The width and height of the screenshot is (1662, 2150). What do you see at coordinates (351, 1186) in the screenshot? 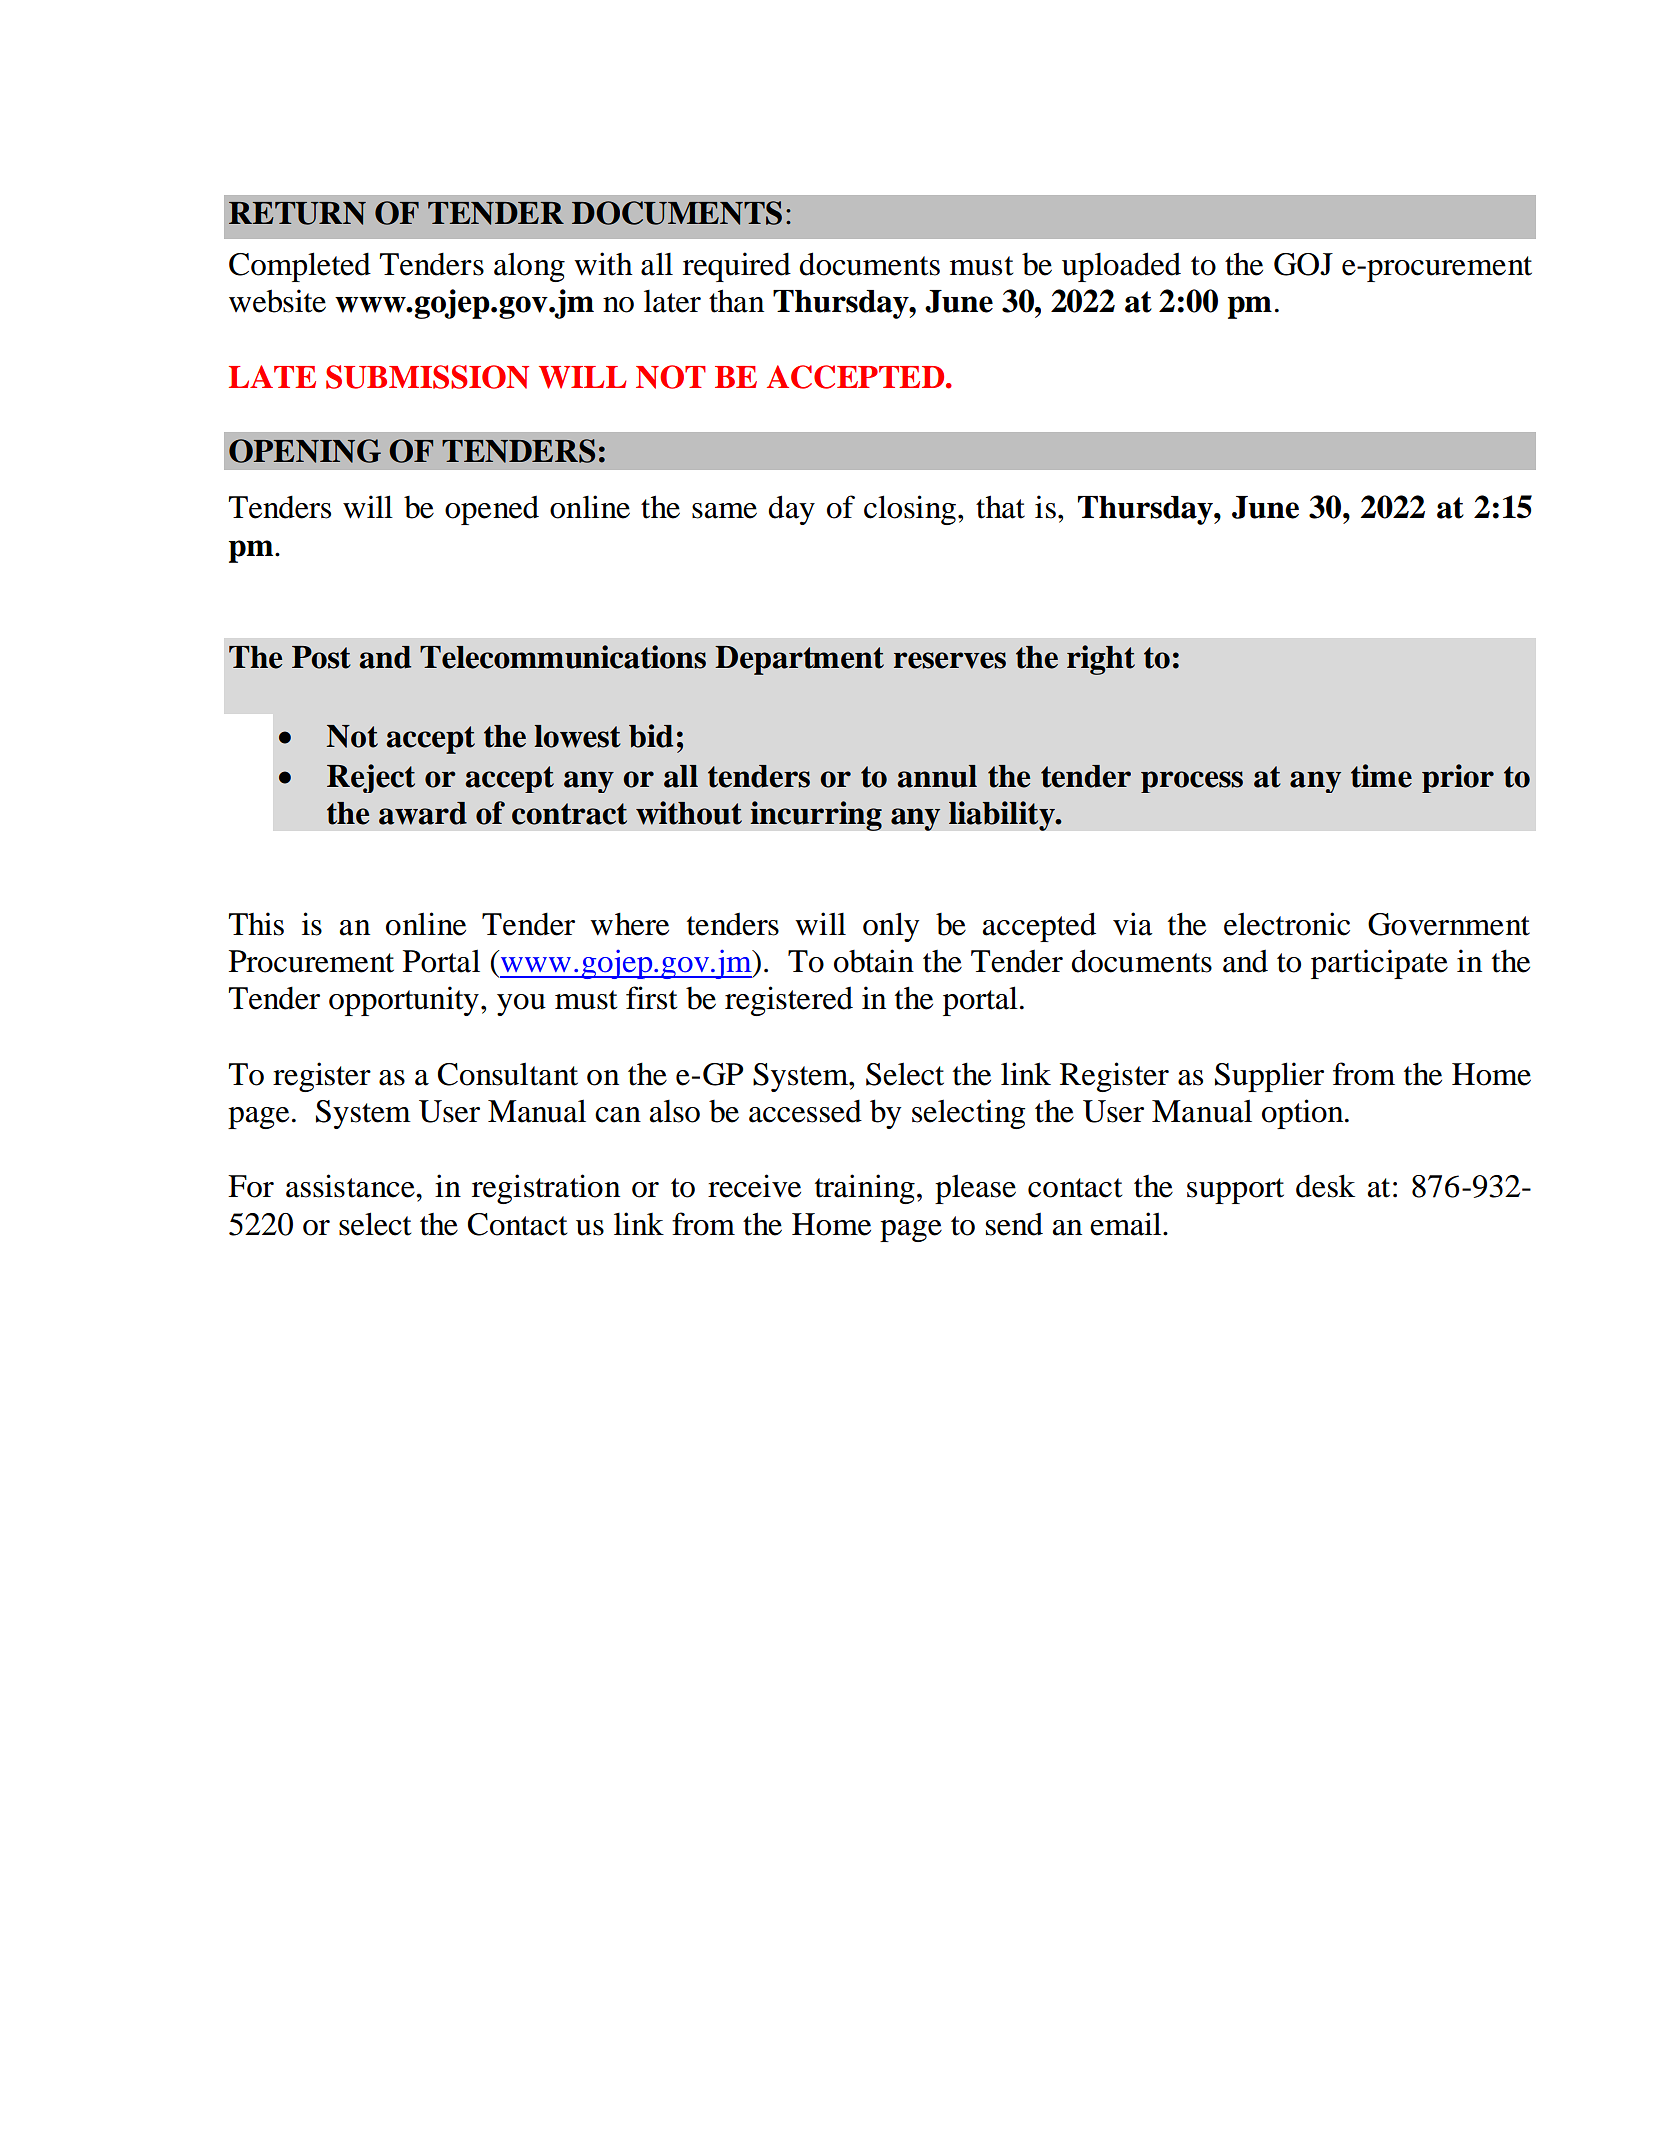
I see `assistance` at bounding box center [351, 1186].
